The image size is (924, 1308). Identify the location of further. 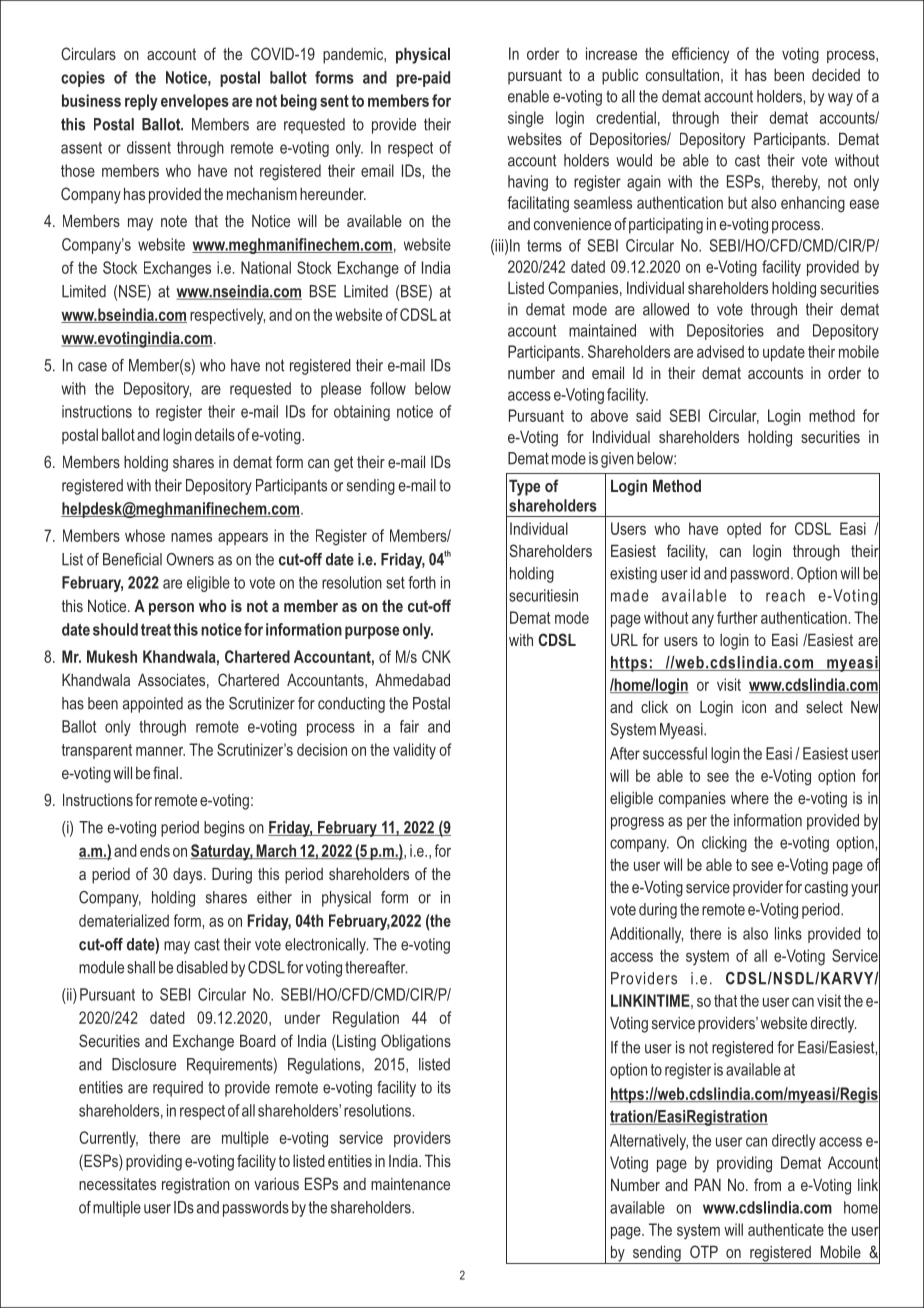
(737, 617).
